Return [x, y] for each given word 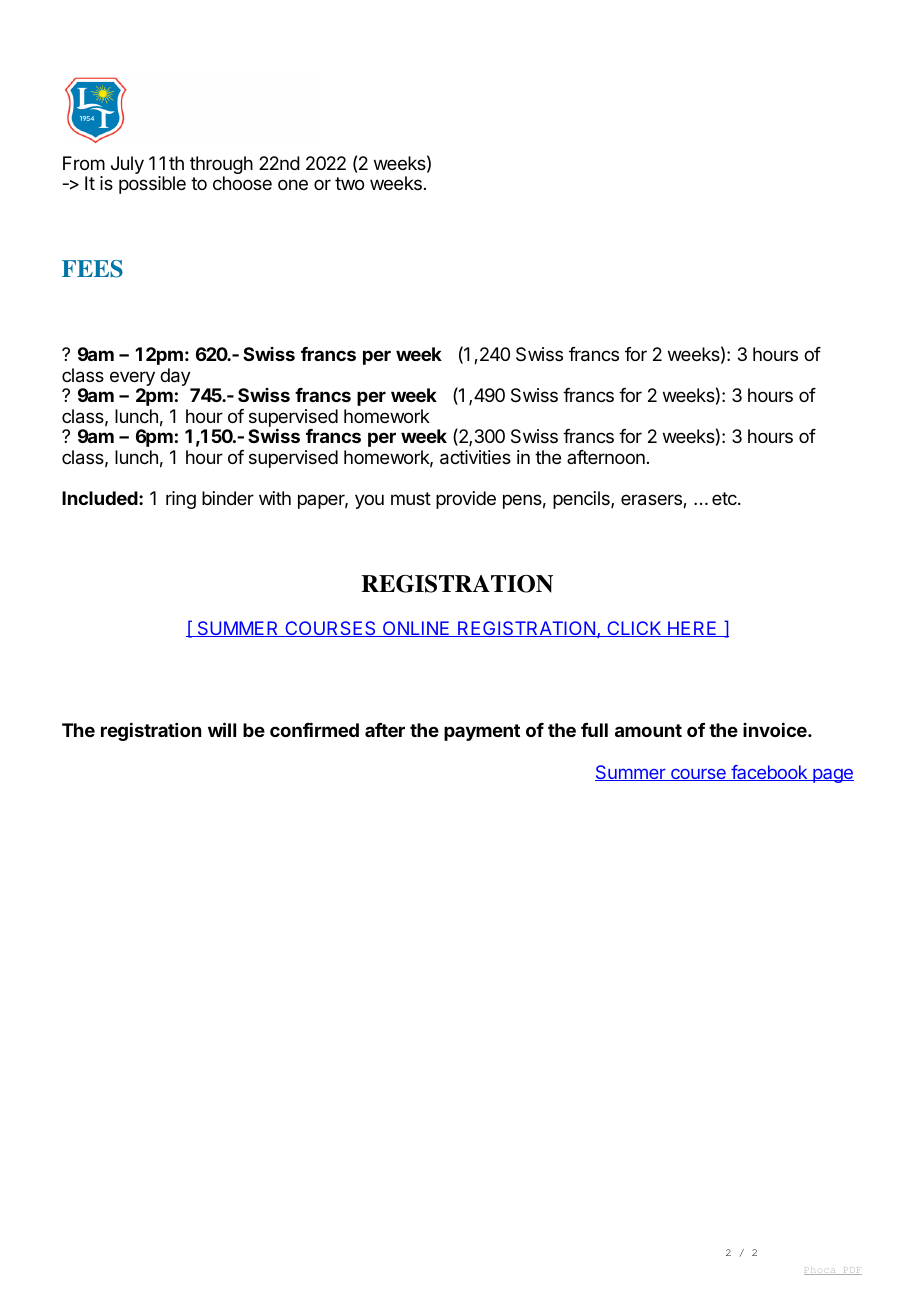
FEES [92, 269]
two [349, 183]
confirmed [314, 729]
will [222, 729]
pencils [582, 500]
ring [181, 500]
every [132, 380]
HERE [692, 629]
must [411, 498]
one [293, 184]
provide [466, 500]
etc [725, 498]
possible [152, 185]
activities [475, 457]
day [176, 378]
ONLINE [416, 629]
